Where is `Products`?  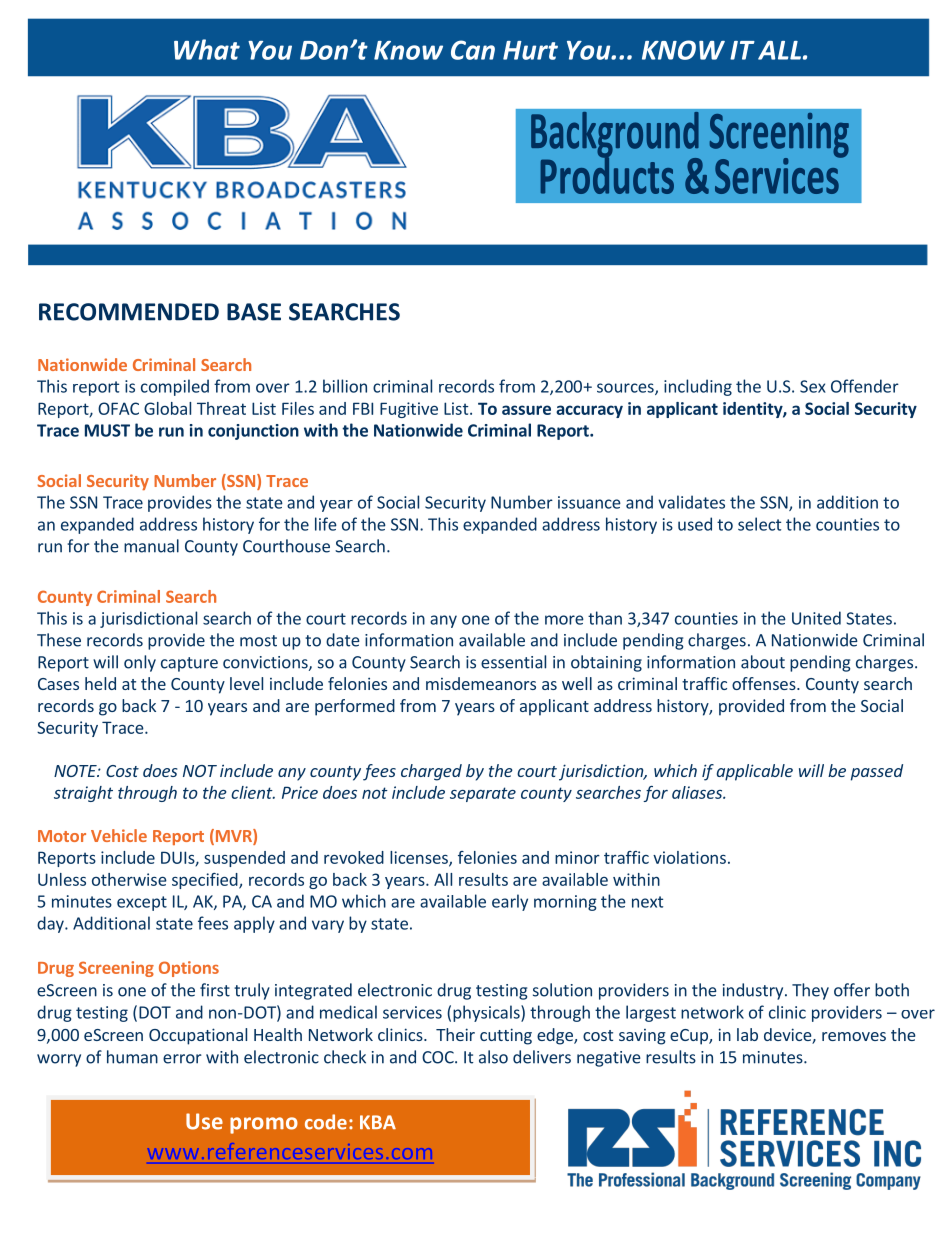 Products is located at coordinates (607, 174).
